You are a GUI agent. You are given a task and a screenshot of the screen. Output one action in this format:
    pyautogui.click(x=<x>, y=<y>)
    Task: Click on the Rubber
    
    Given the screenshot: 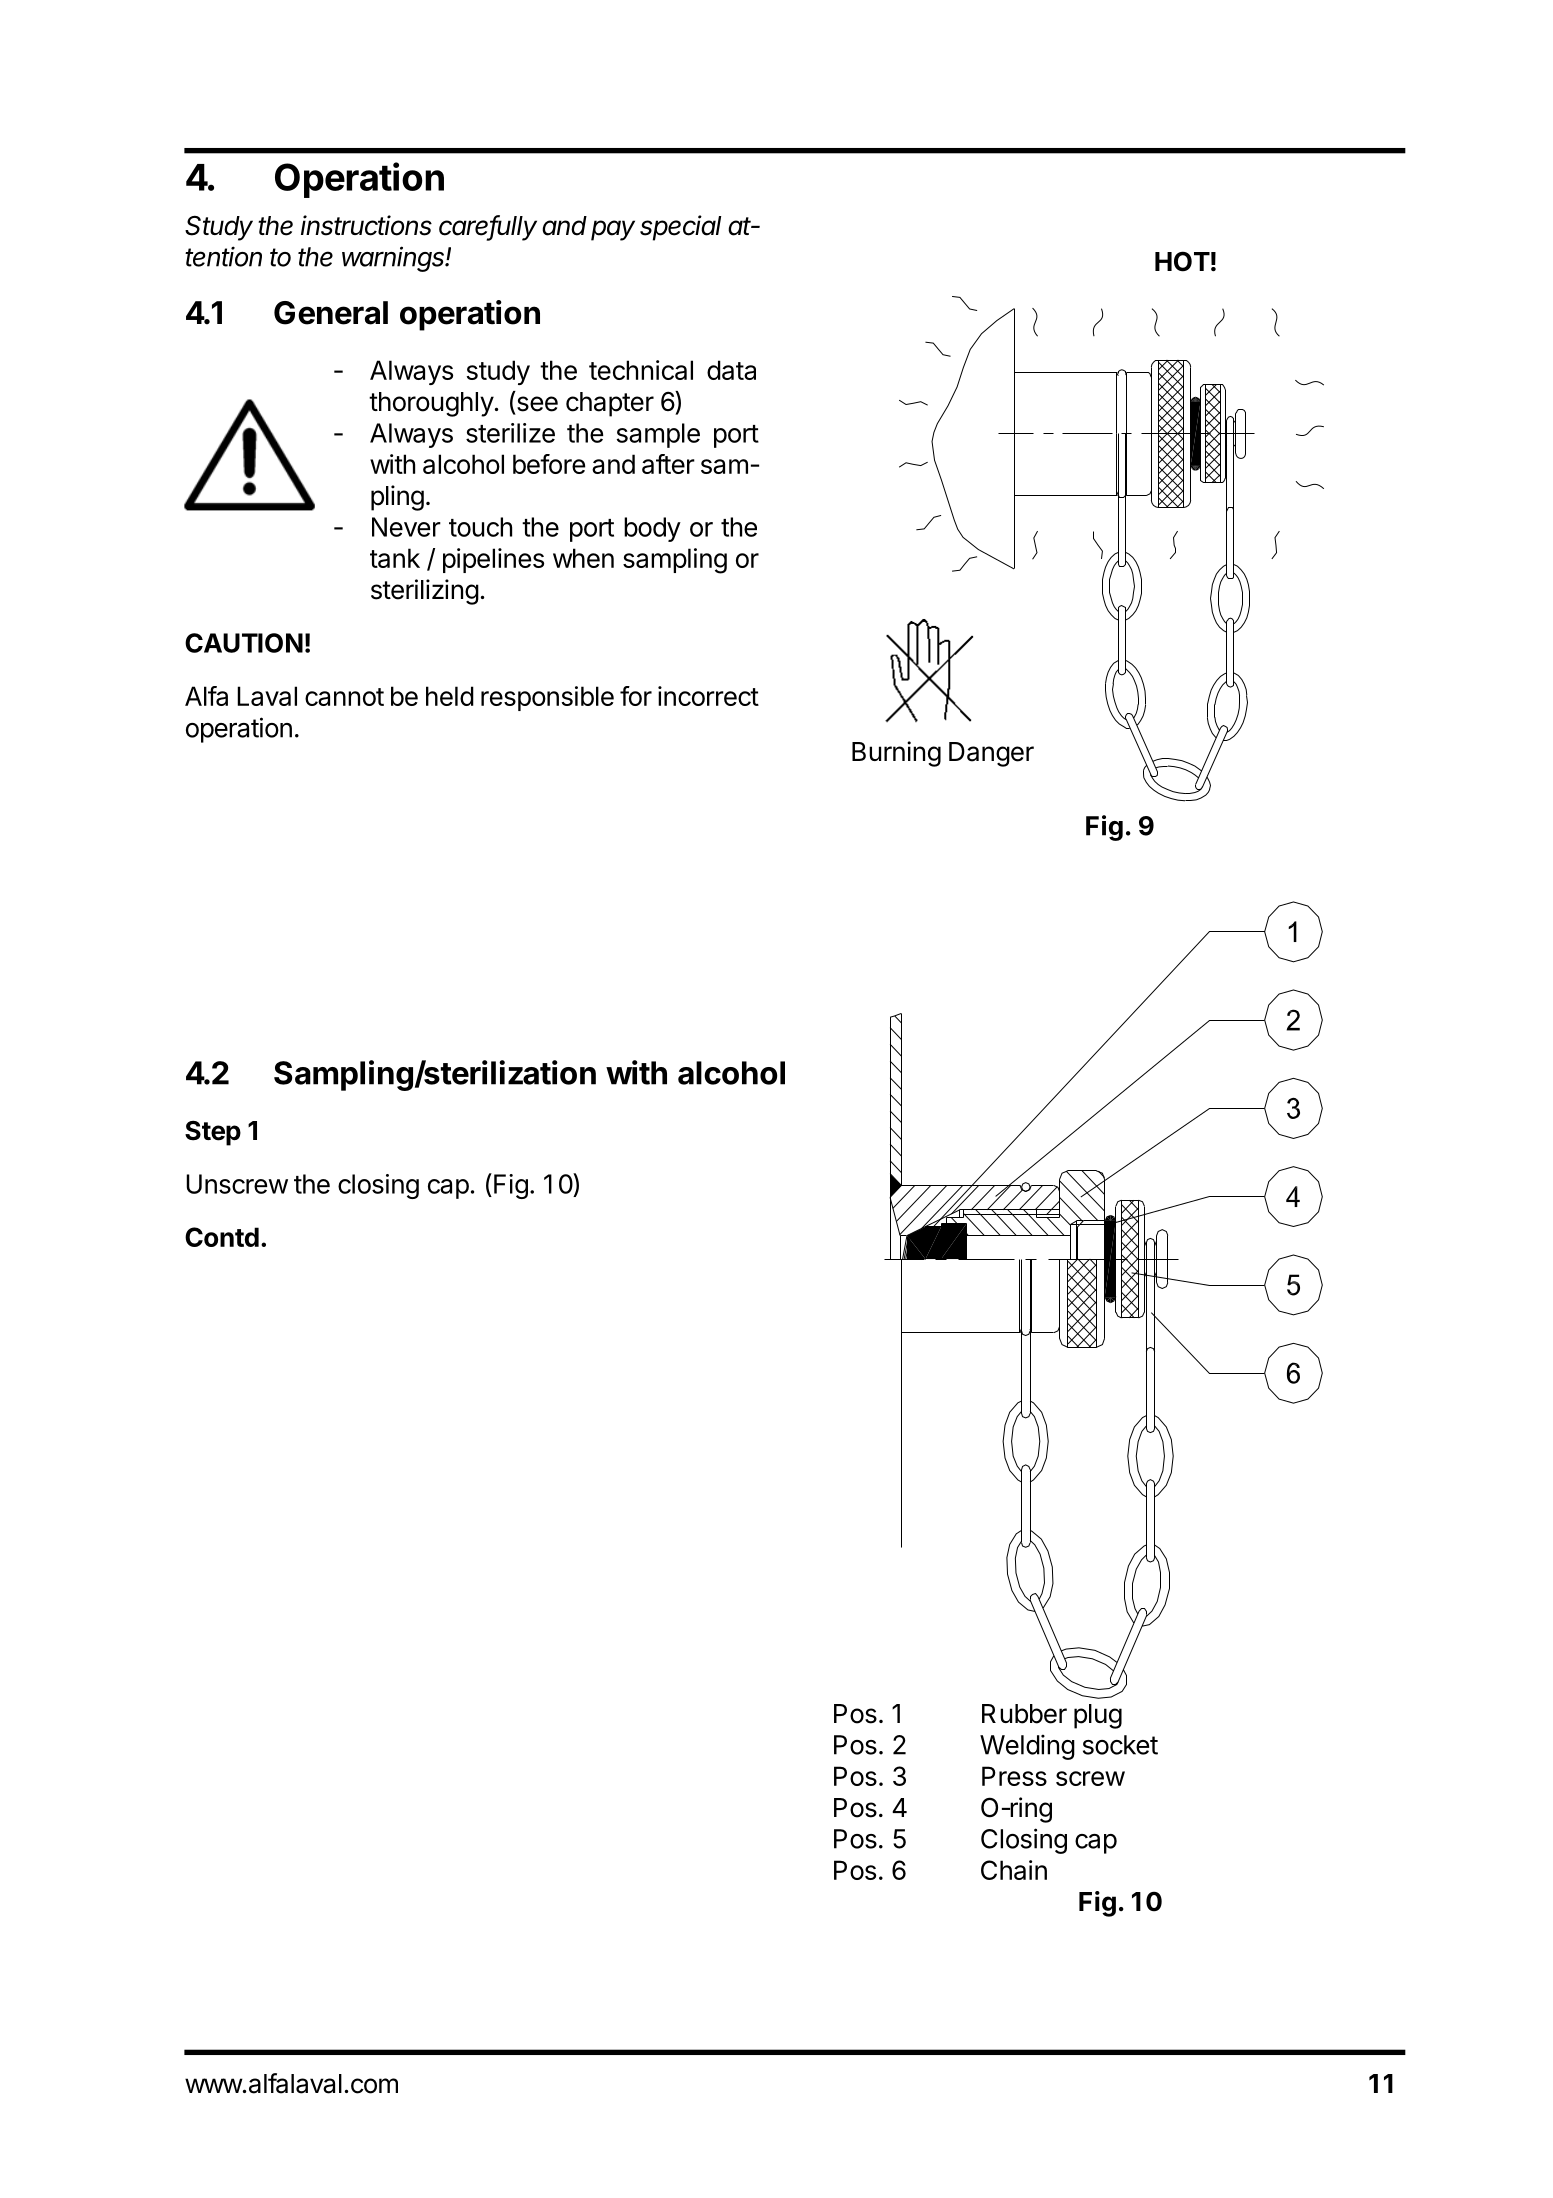 What is the action you would take?
    pyautogui.click(x=1024, y=1714)
